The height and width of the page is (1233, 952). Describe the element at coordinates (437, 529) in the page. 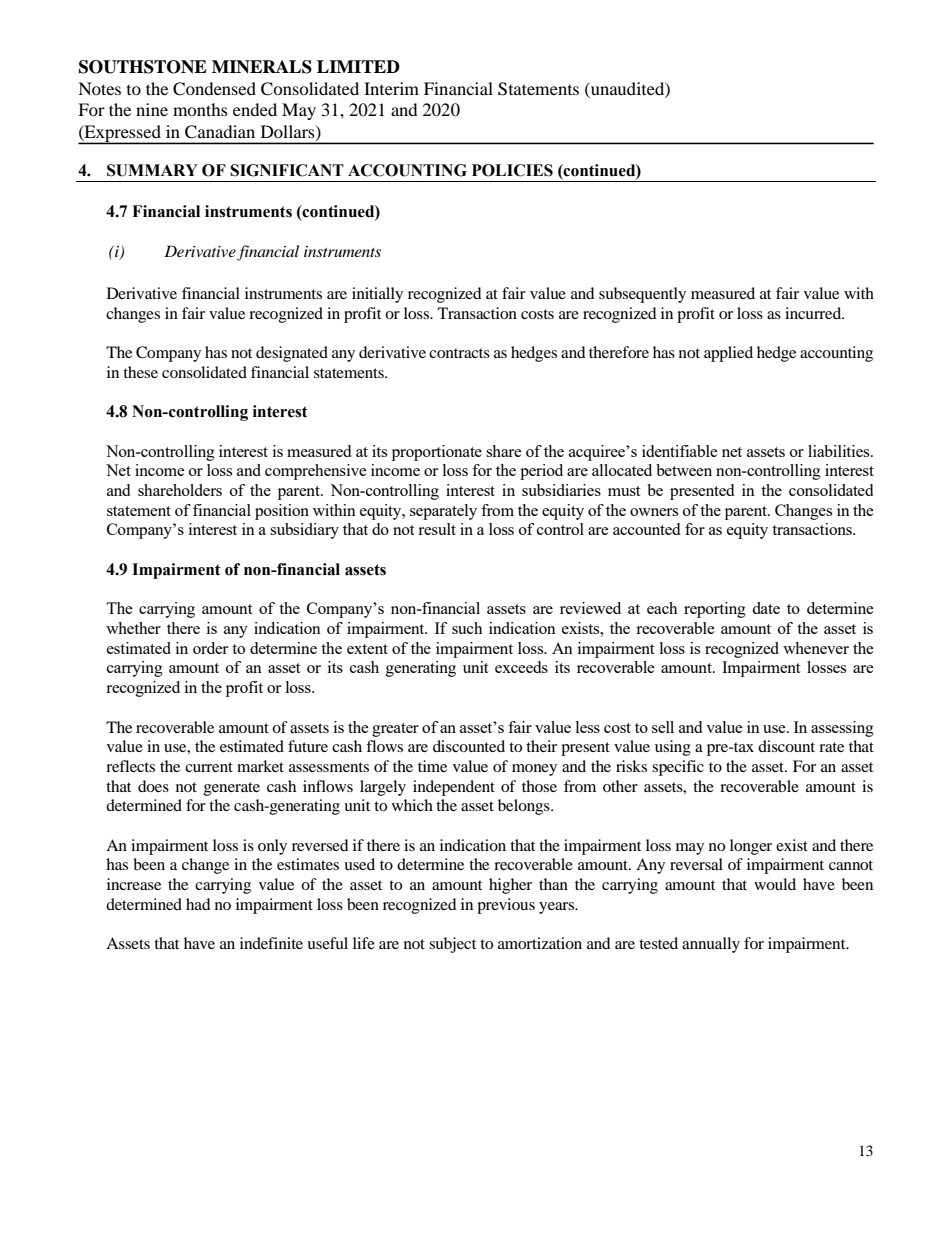

I see `result` at that location.
